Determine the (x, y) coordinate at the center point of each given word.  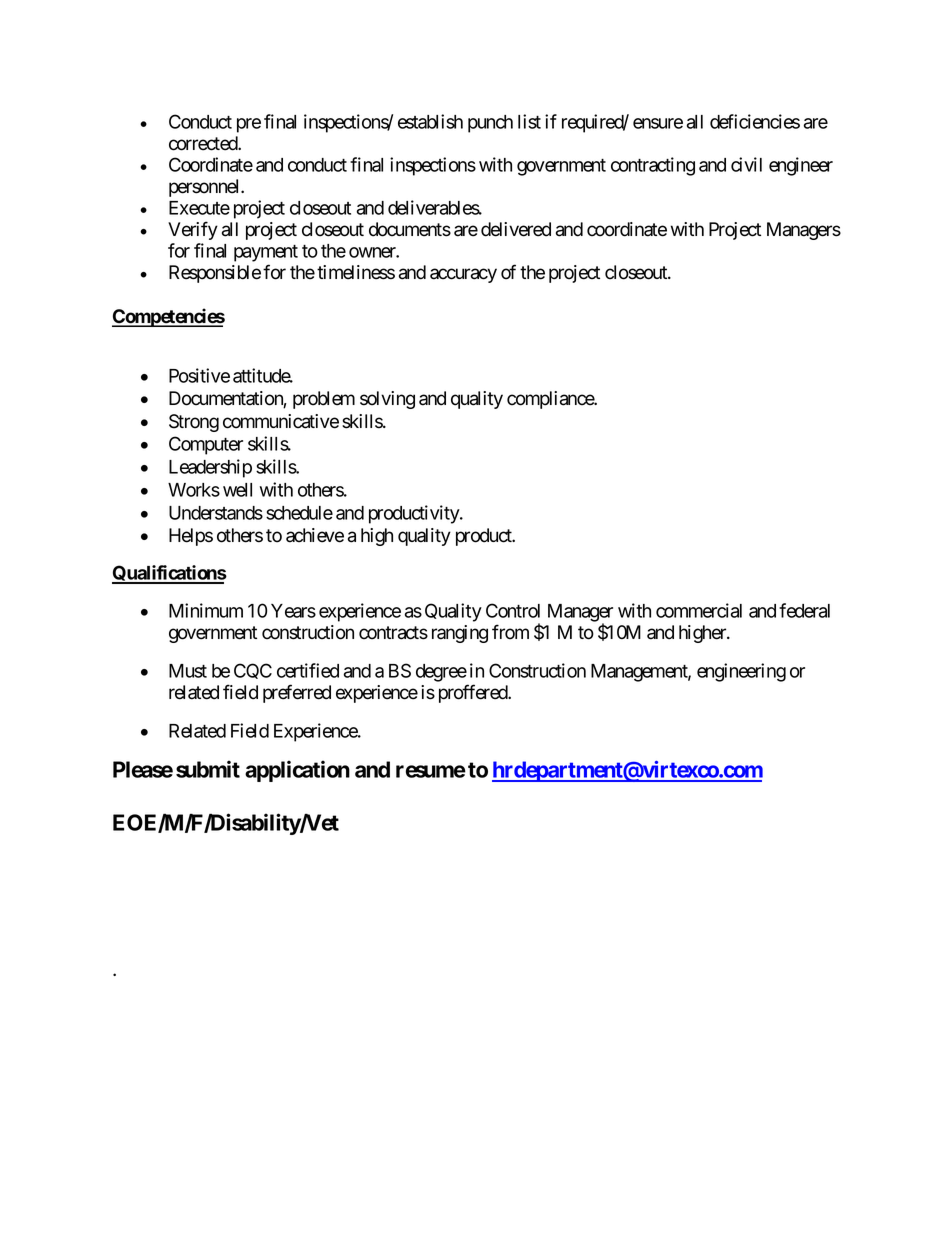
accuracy (463, 275)
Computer (206, 445)
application (297, 771)
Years (293, 611)
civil (746, 164)
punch (490, 124)
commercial (699, 610)
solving (387, 400)
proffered (474, 693)
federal (804, 610)
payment (266, 253)
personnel (205, 188)
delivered (516, 229)
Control (513, 610)
